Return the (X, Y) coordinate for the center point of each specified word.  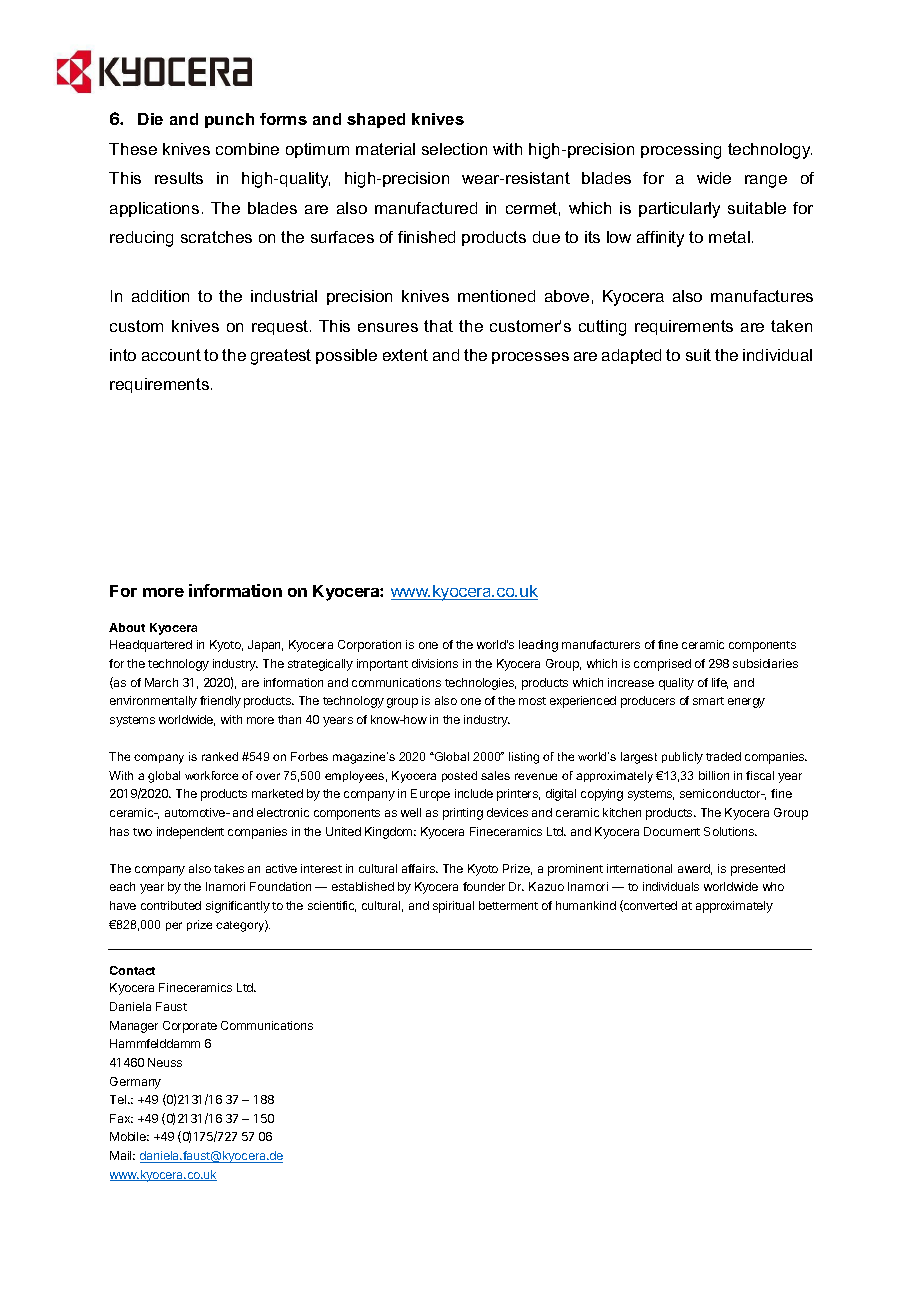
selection (454, 149)
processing (681, 151)
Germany (135, 1083)
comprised (662, 665)
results (179, 178)
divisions (435, 663)
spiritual (453, 907)
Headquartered (151, 646)
